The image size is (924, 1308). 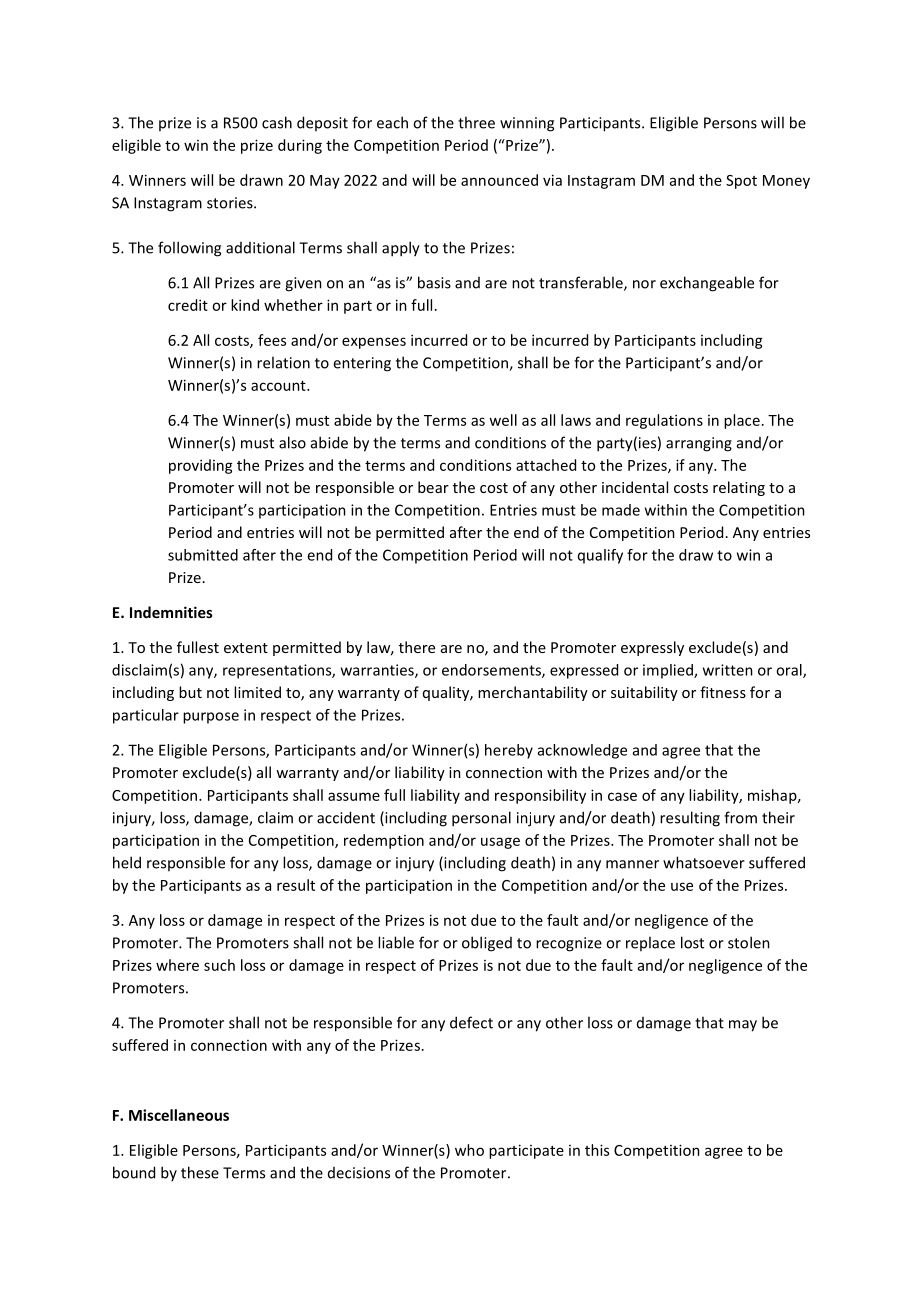 What do you see at coordinates (740, 817) in the page?
I see `from` at bounding box center [740, 817].
